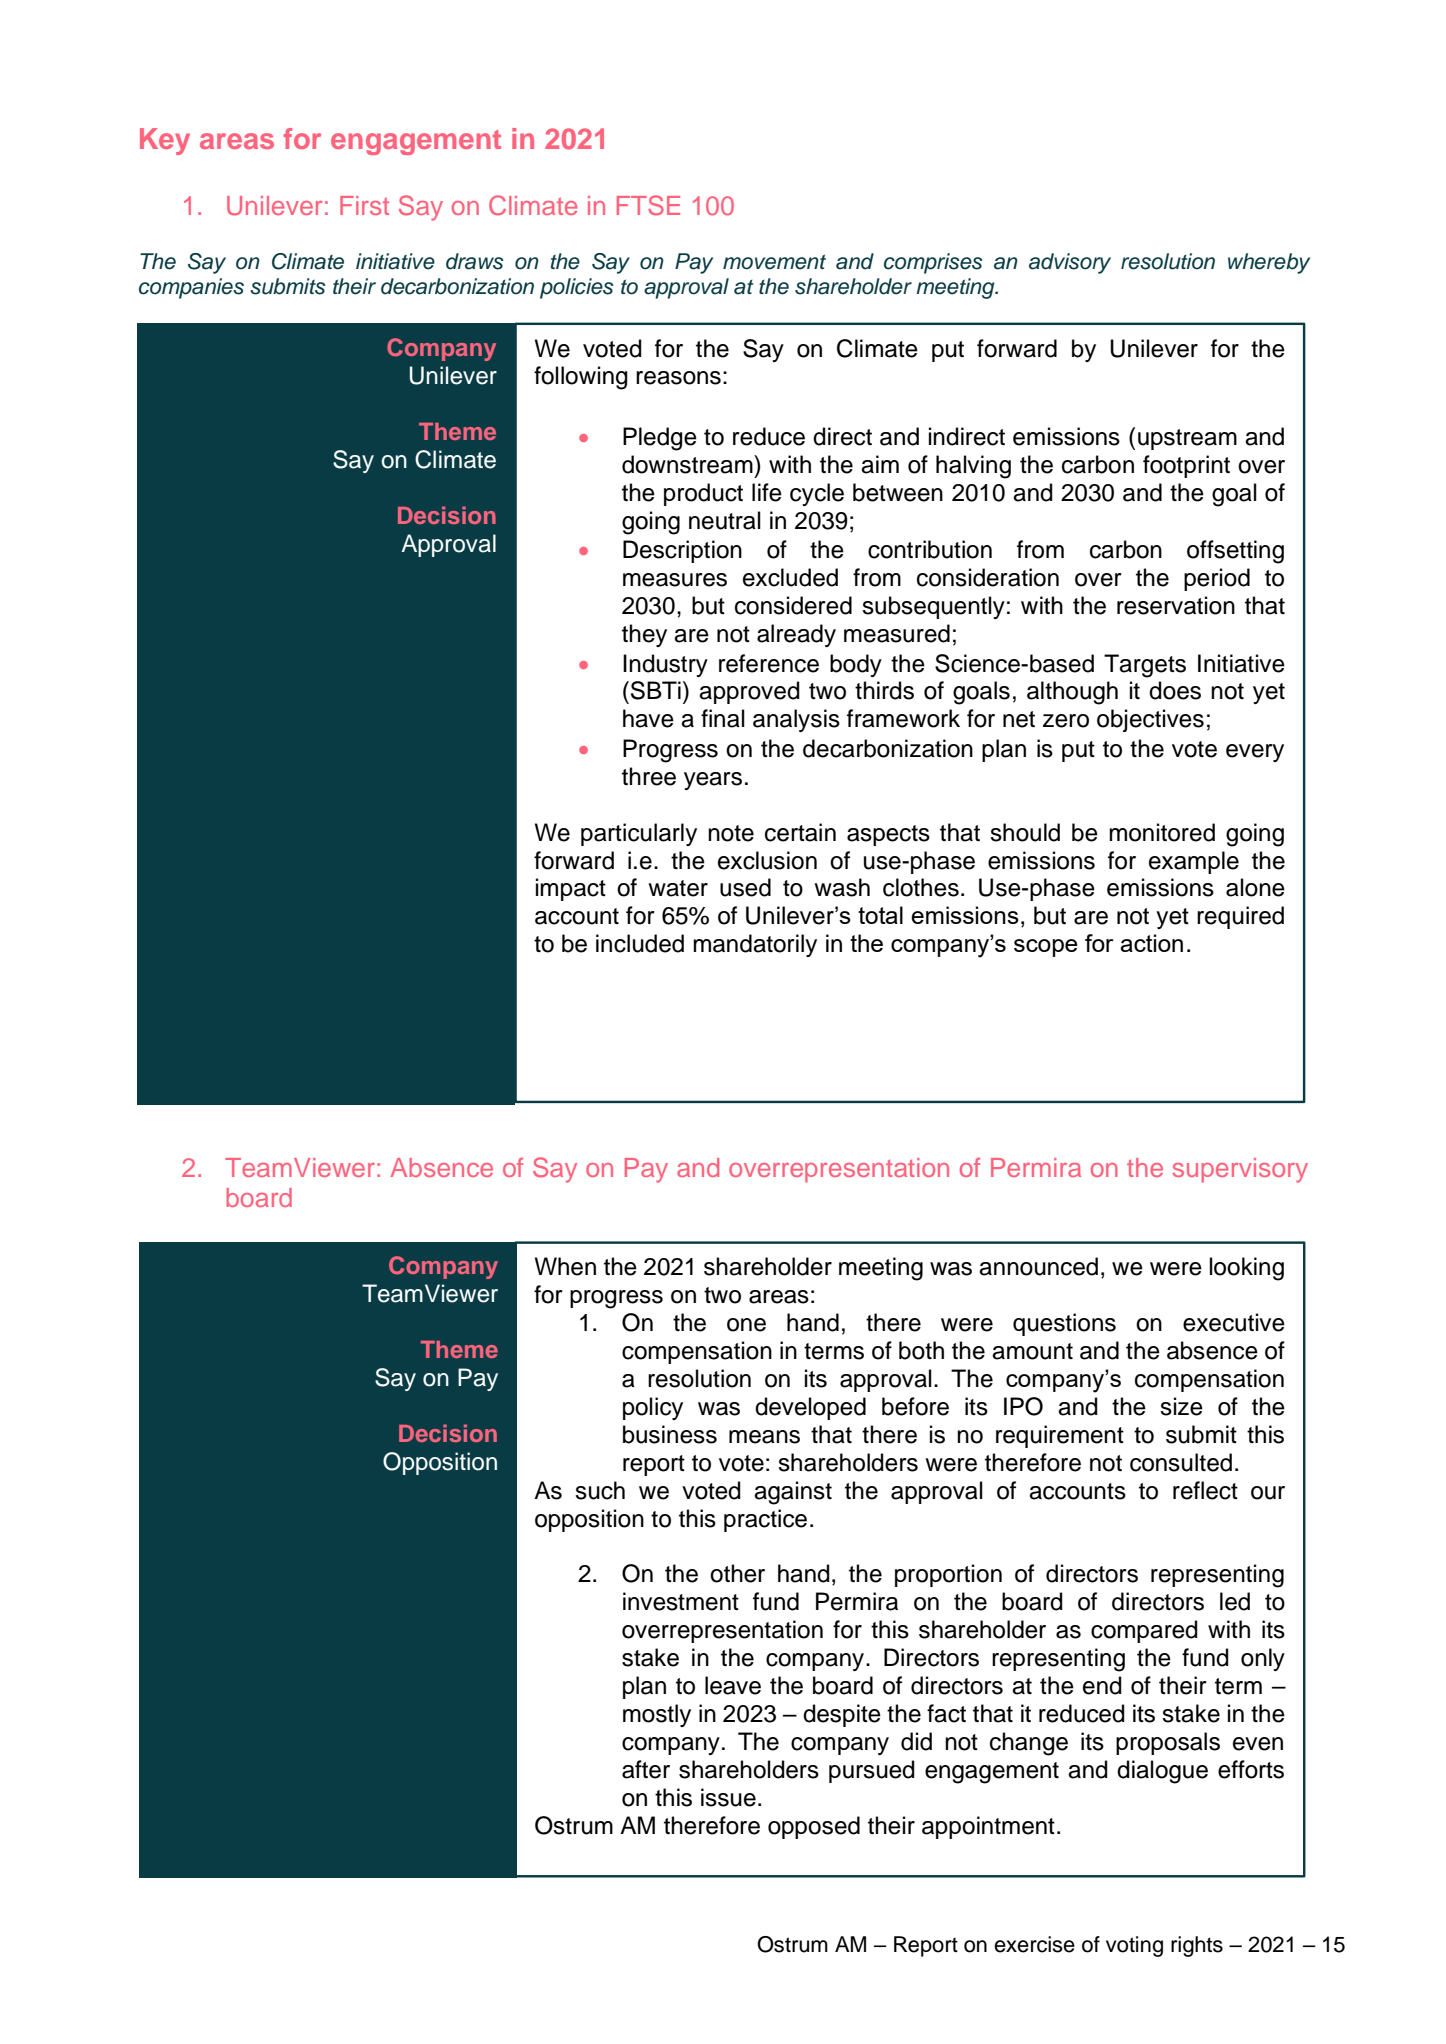 The height and width of the screenshot is (2044, 1446). What do you see at coordinates (364, 205) in the screenshot?
I see `First` at bounding box center [364, 205].
